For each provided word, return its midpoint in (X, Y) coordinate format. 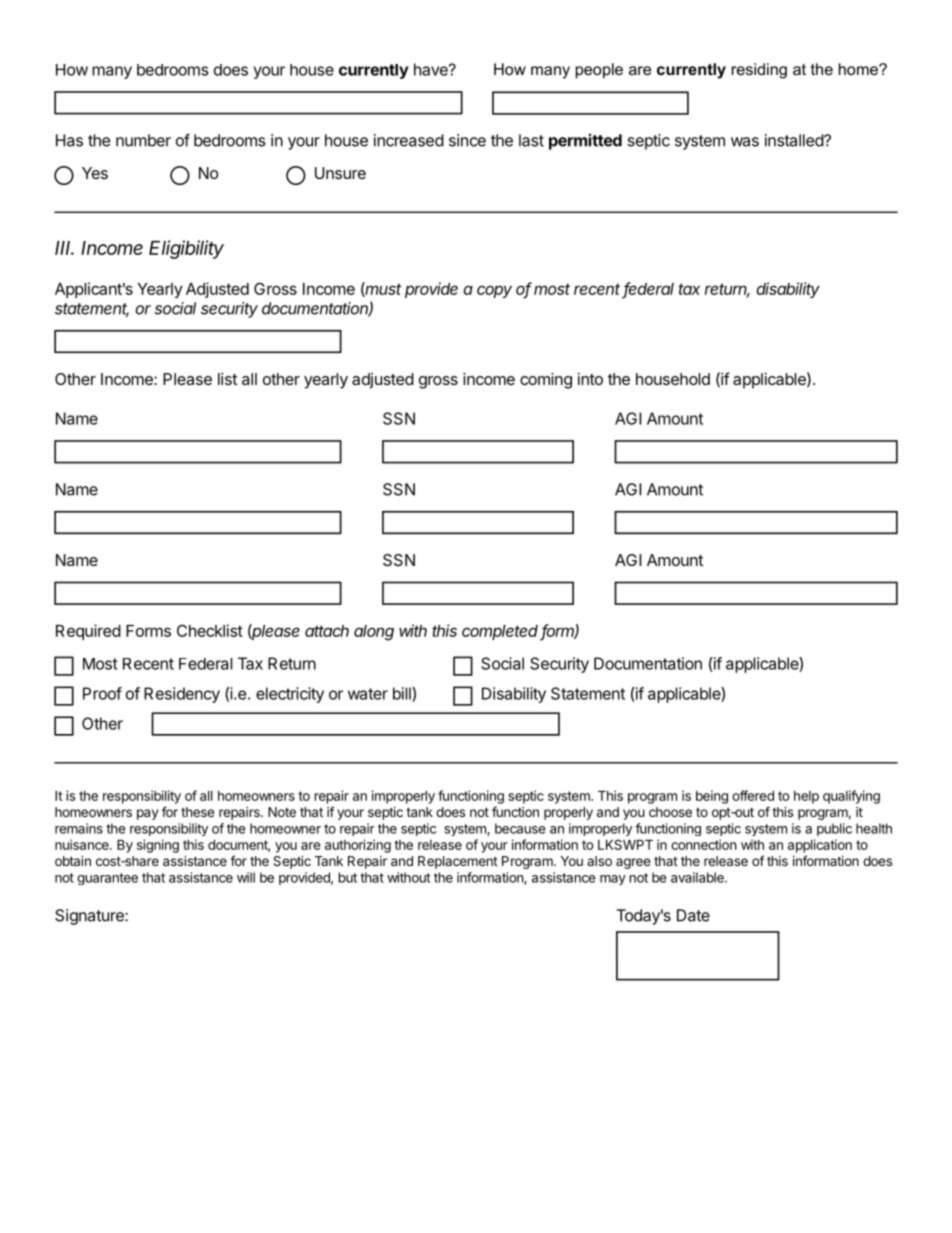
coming (546, 381)
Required (88, 632)
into (590, 379)
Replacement (458, 862)
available (698, 877)
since (467, 140)
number (143, 140)
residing (759, 71)
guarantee (107, 879)
